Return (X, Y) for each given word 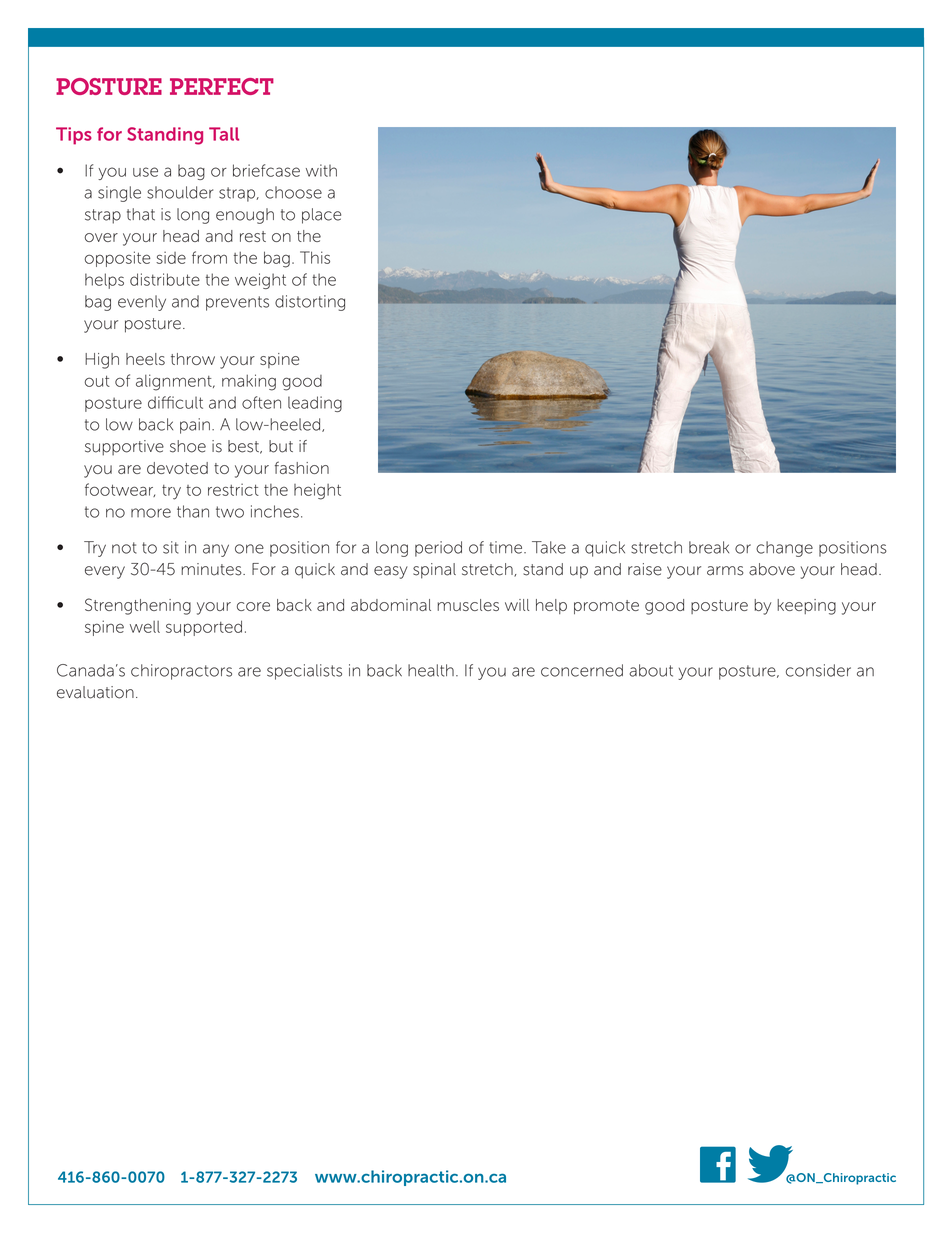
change (784, 549)
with (321, 170)
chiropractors (181, 672)
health (431, 670)
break (709, 547)
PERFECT (222, 86)
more (151, 513)
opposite (117, 259)
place (321, 216)
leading (315, 404)
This (315, 257)
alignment (175, 382)
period (438, 549)
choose (293, 192)
